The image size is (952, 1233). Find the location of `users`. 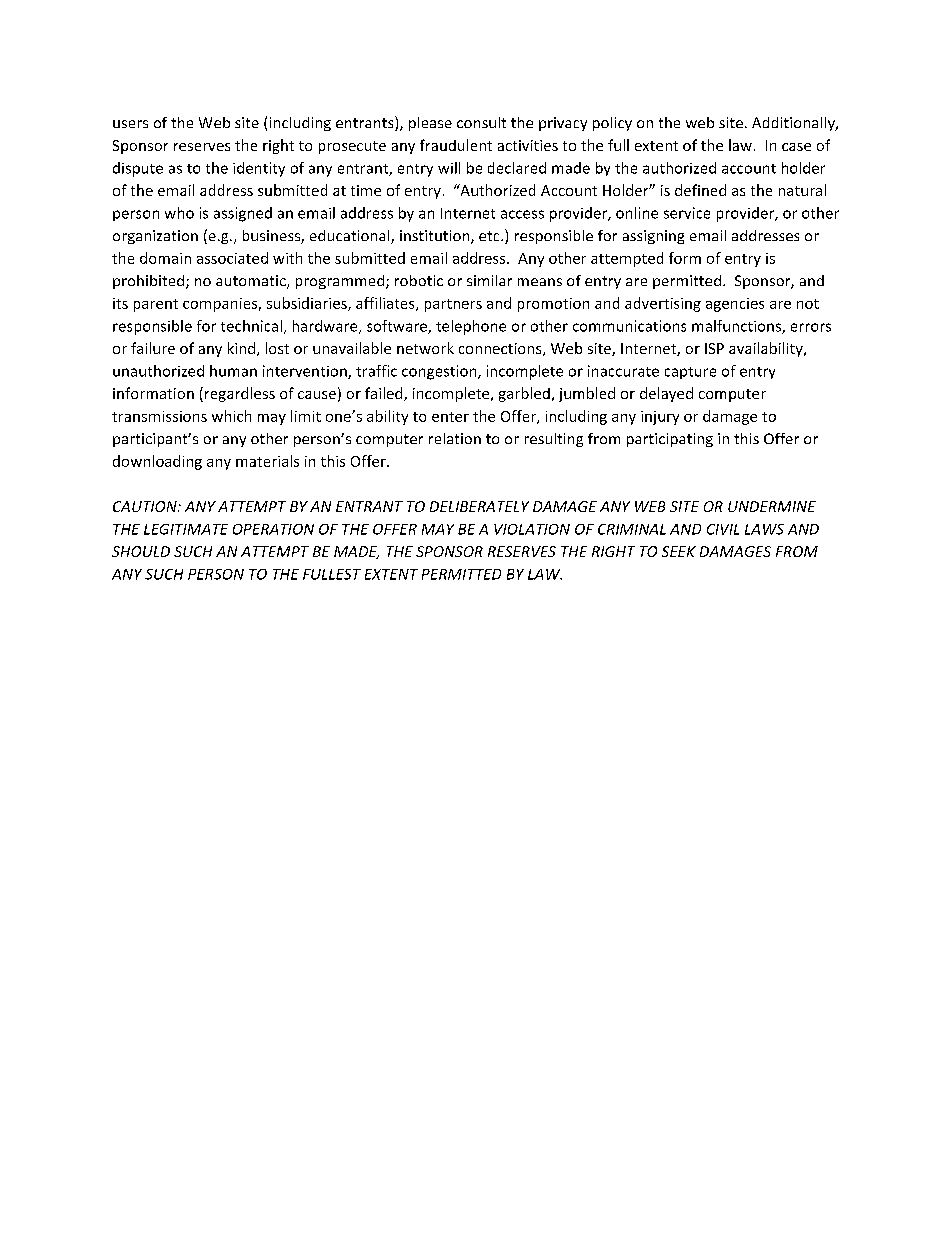

users is located at coordinates (130, 124).
